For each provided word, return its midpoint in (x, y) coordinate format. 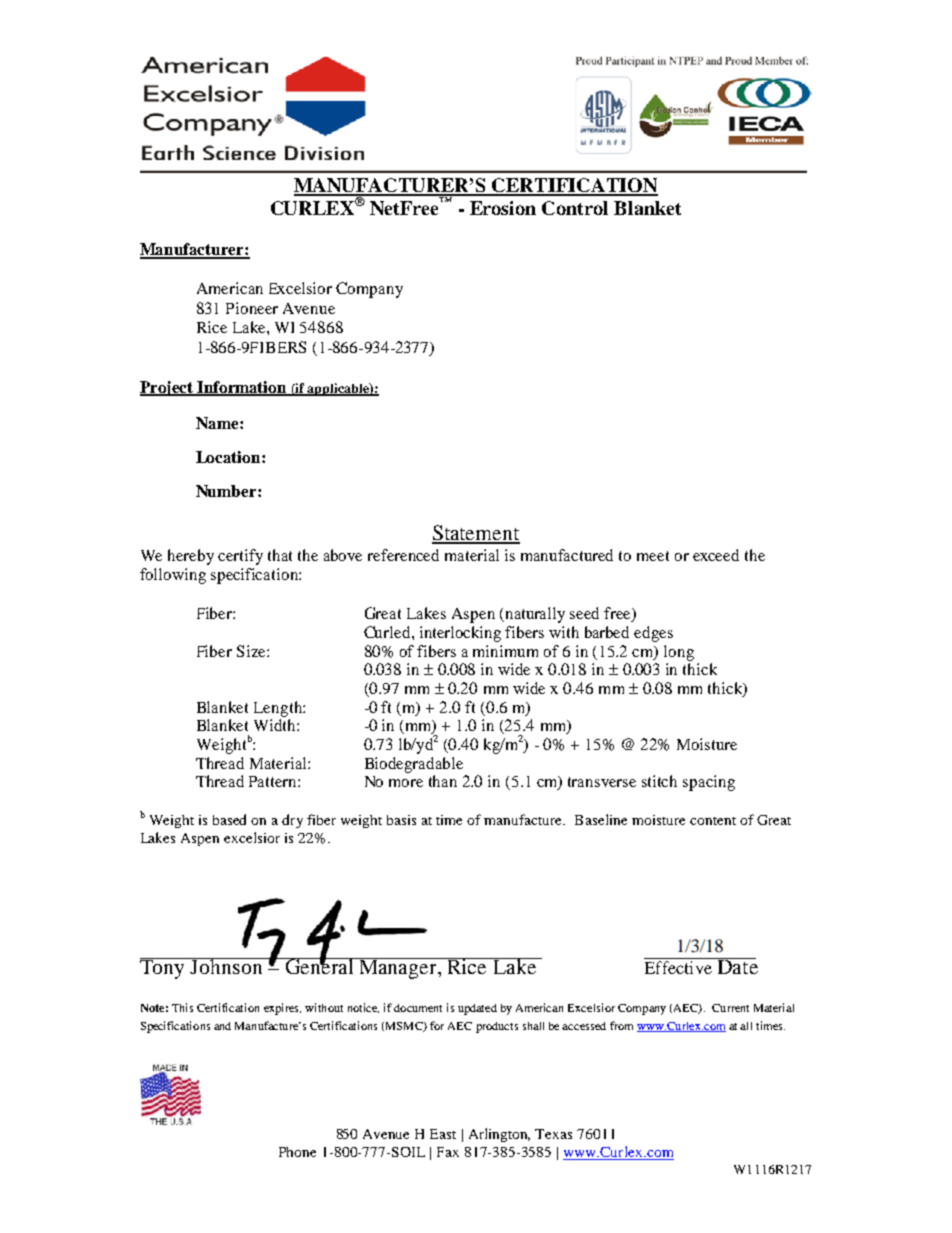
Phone (297, 1152)
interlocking (460, 634)
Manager (398, 968)
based (229, 819)
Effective (678, 967)
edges (653, 634)
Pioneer (252, 308)
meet (653, 556)
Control (575, 208)
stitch (659, 781)
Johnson (227, 966)
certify (240, 557)
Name (218, 423)
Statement (476, 534)
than (443, 781)
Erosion (503, 208)
